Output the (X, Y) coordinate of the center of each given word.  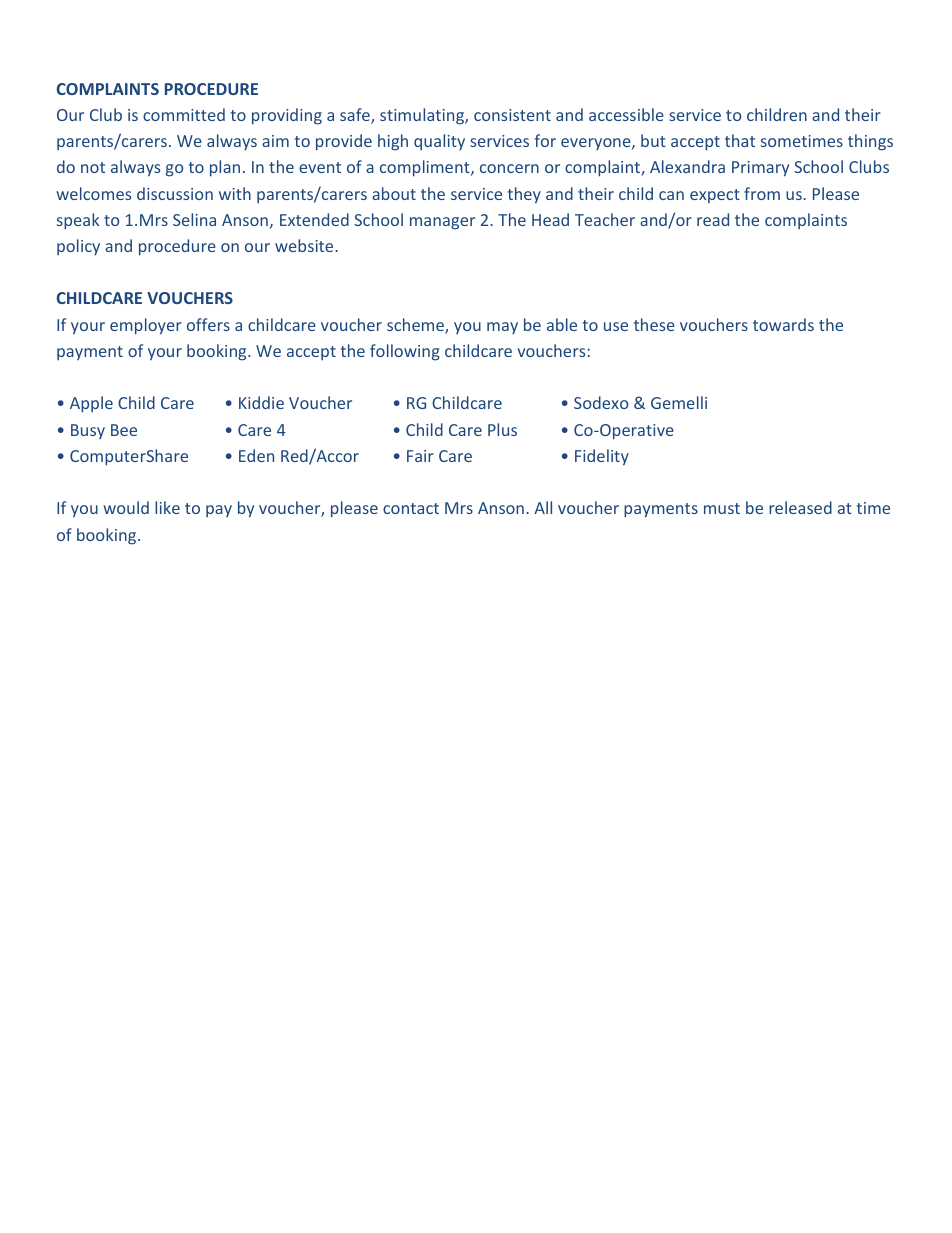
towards (783, 324)
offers (208, 324)
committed (184, 114)
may (502, 328)
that (740, 140)
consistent (512, 115)
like (167, 507)
